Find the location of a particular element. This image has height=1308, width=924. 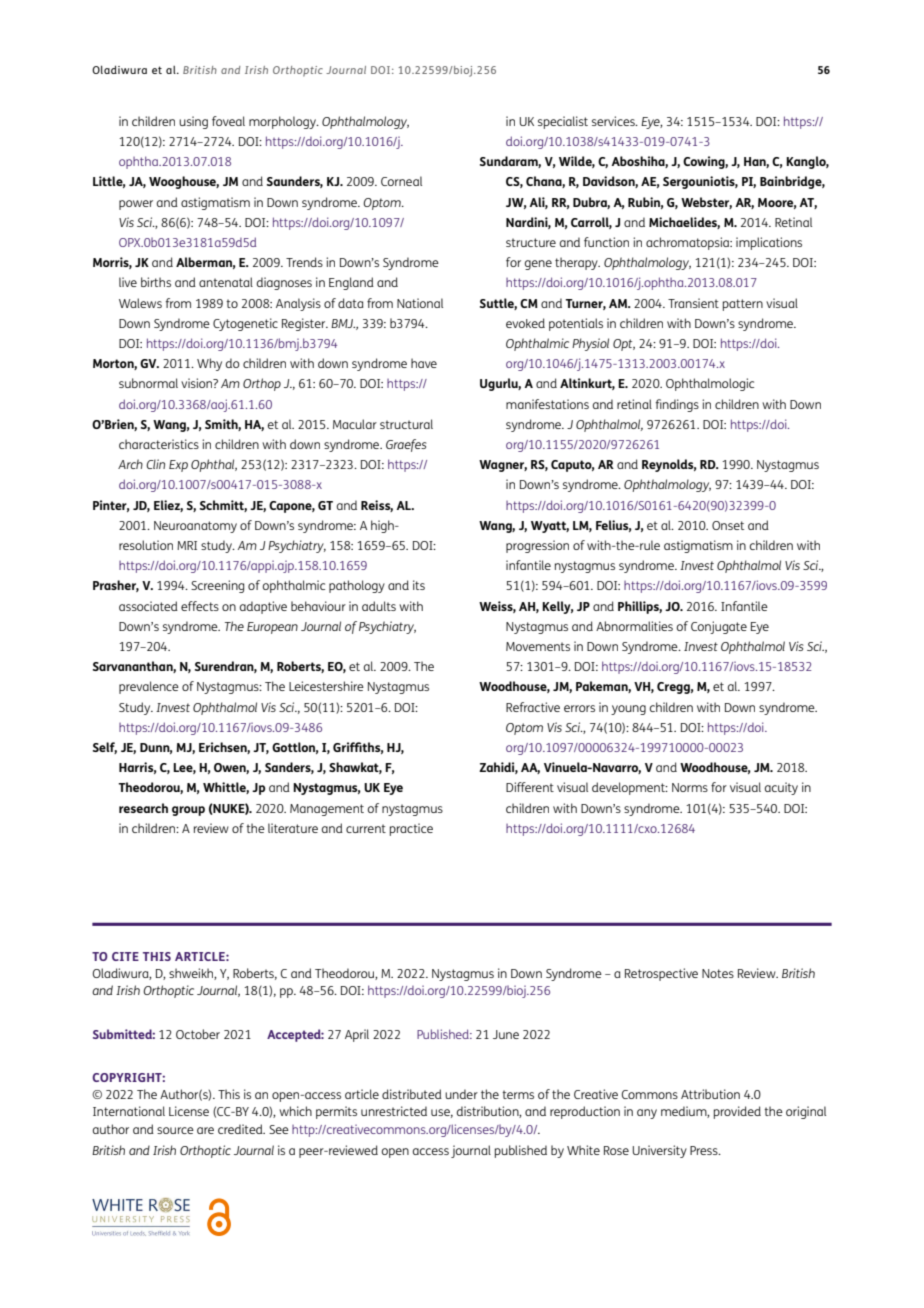

services is located at coordinates (614, 121).
